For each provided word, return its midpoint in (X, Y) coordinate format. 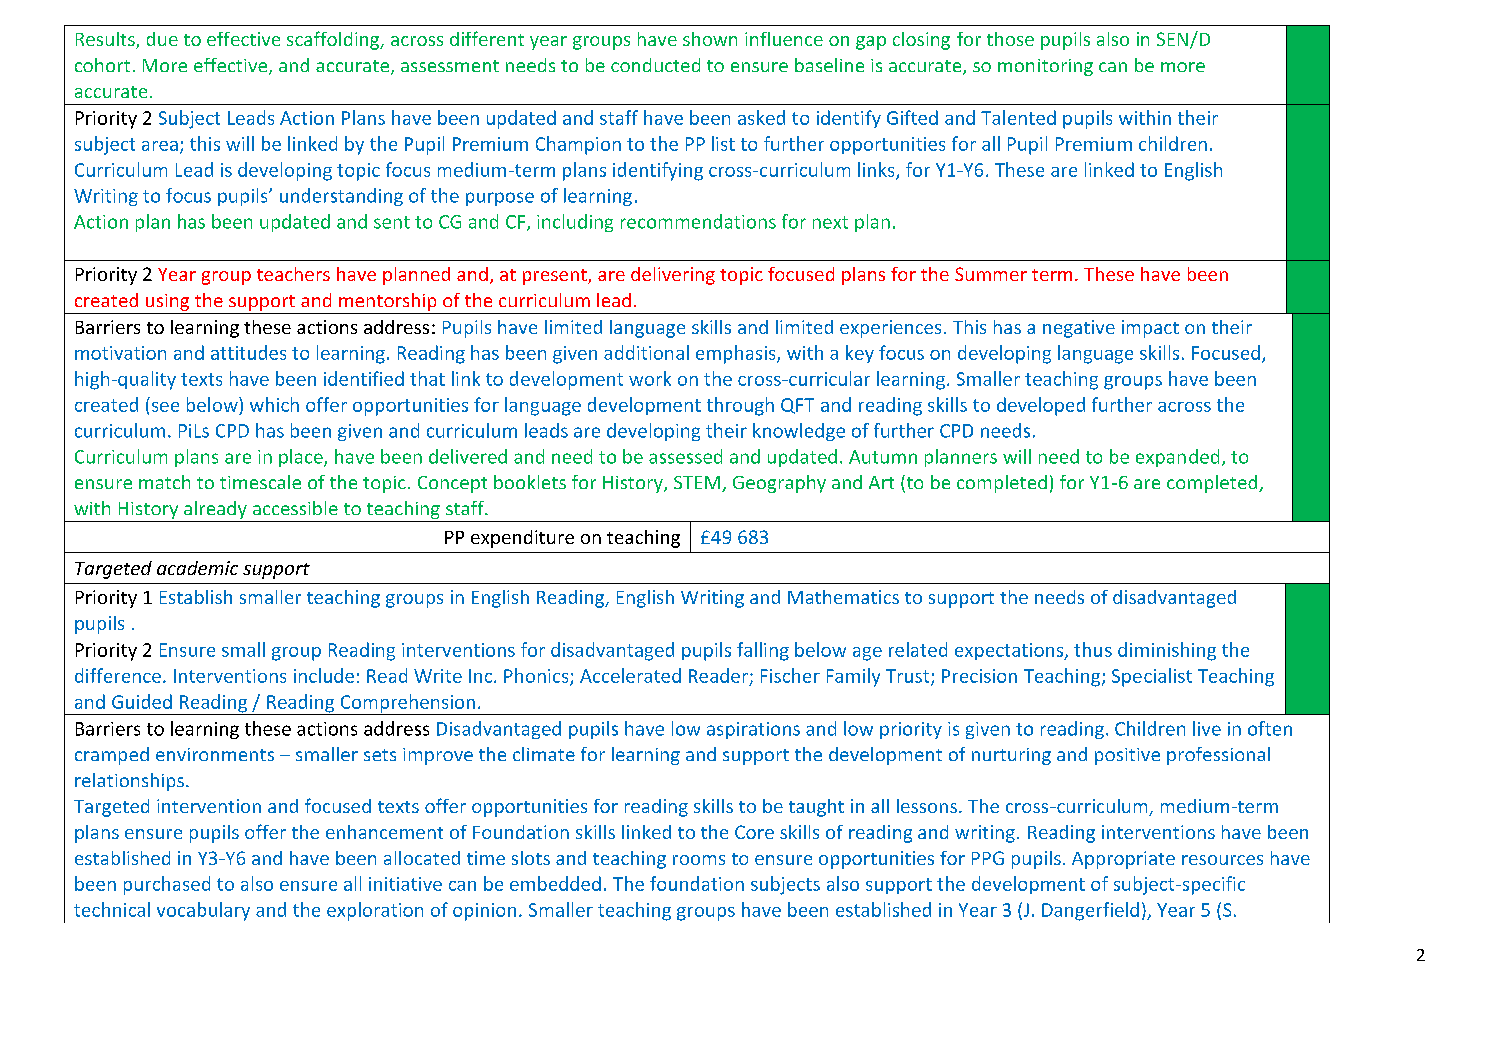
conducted (655, 65)
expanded (1177, 458)
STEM (697, 482)
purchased (167, 885)
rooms (699, 860)
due (162, 39)
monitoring (1045, 67)
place (302, 458)
